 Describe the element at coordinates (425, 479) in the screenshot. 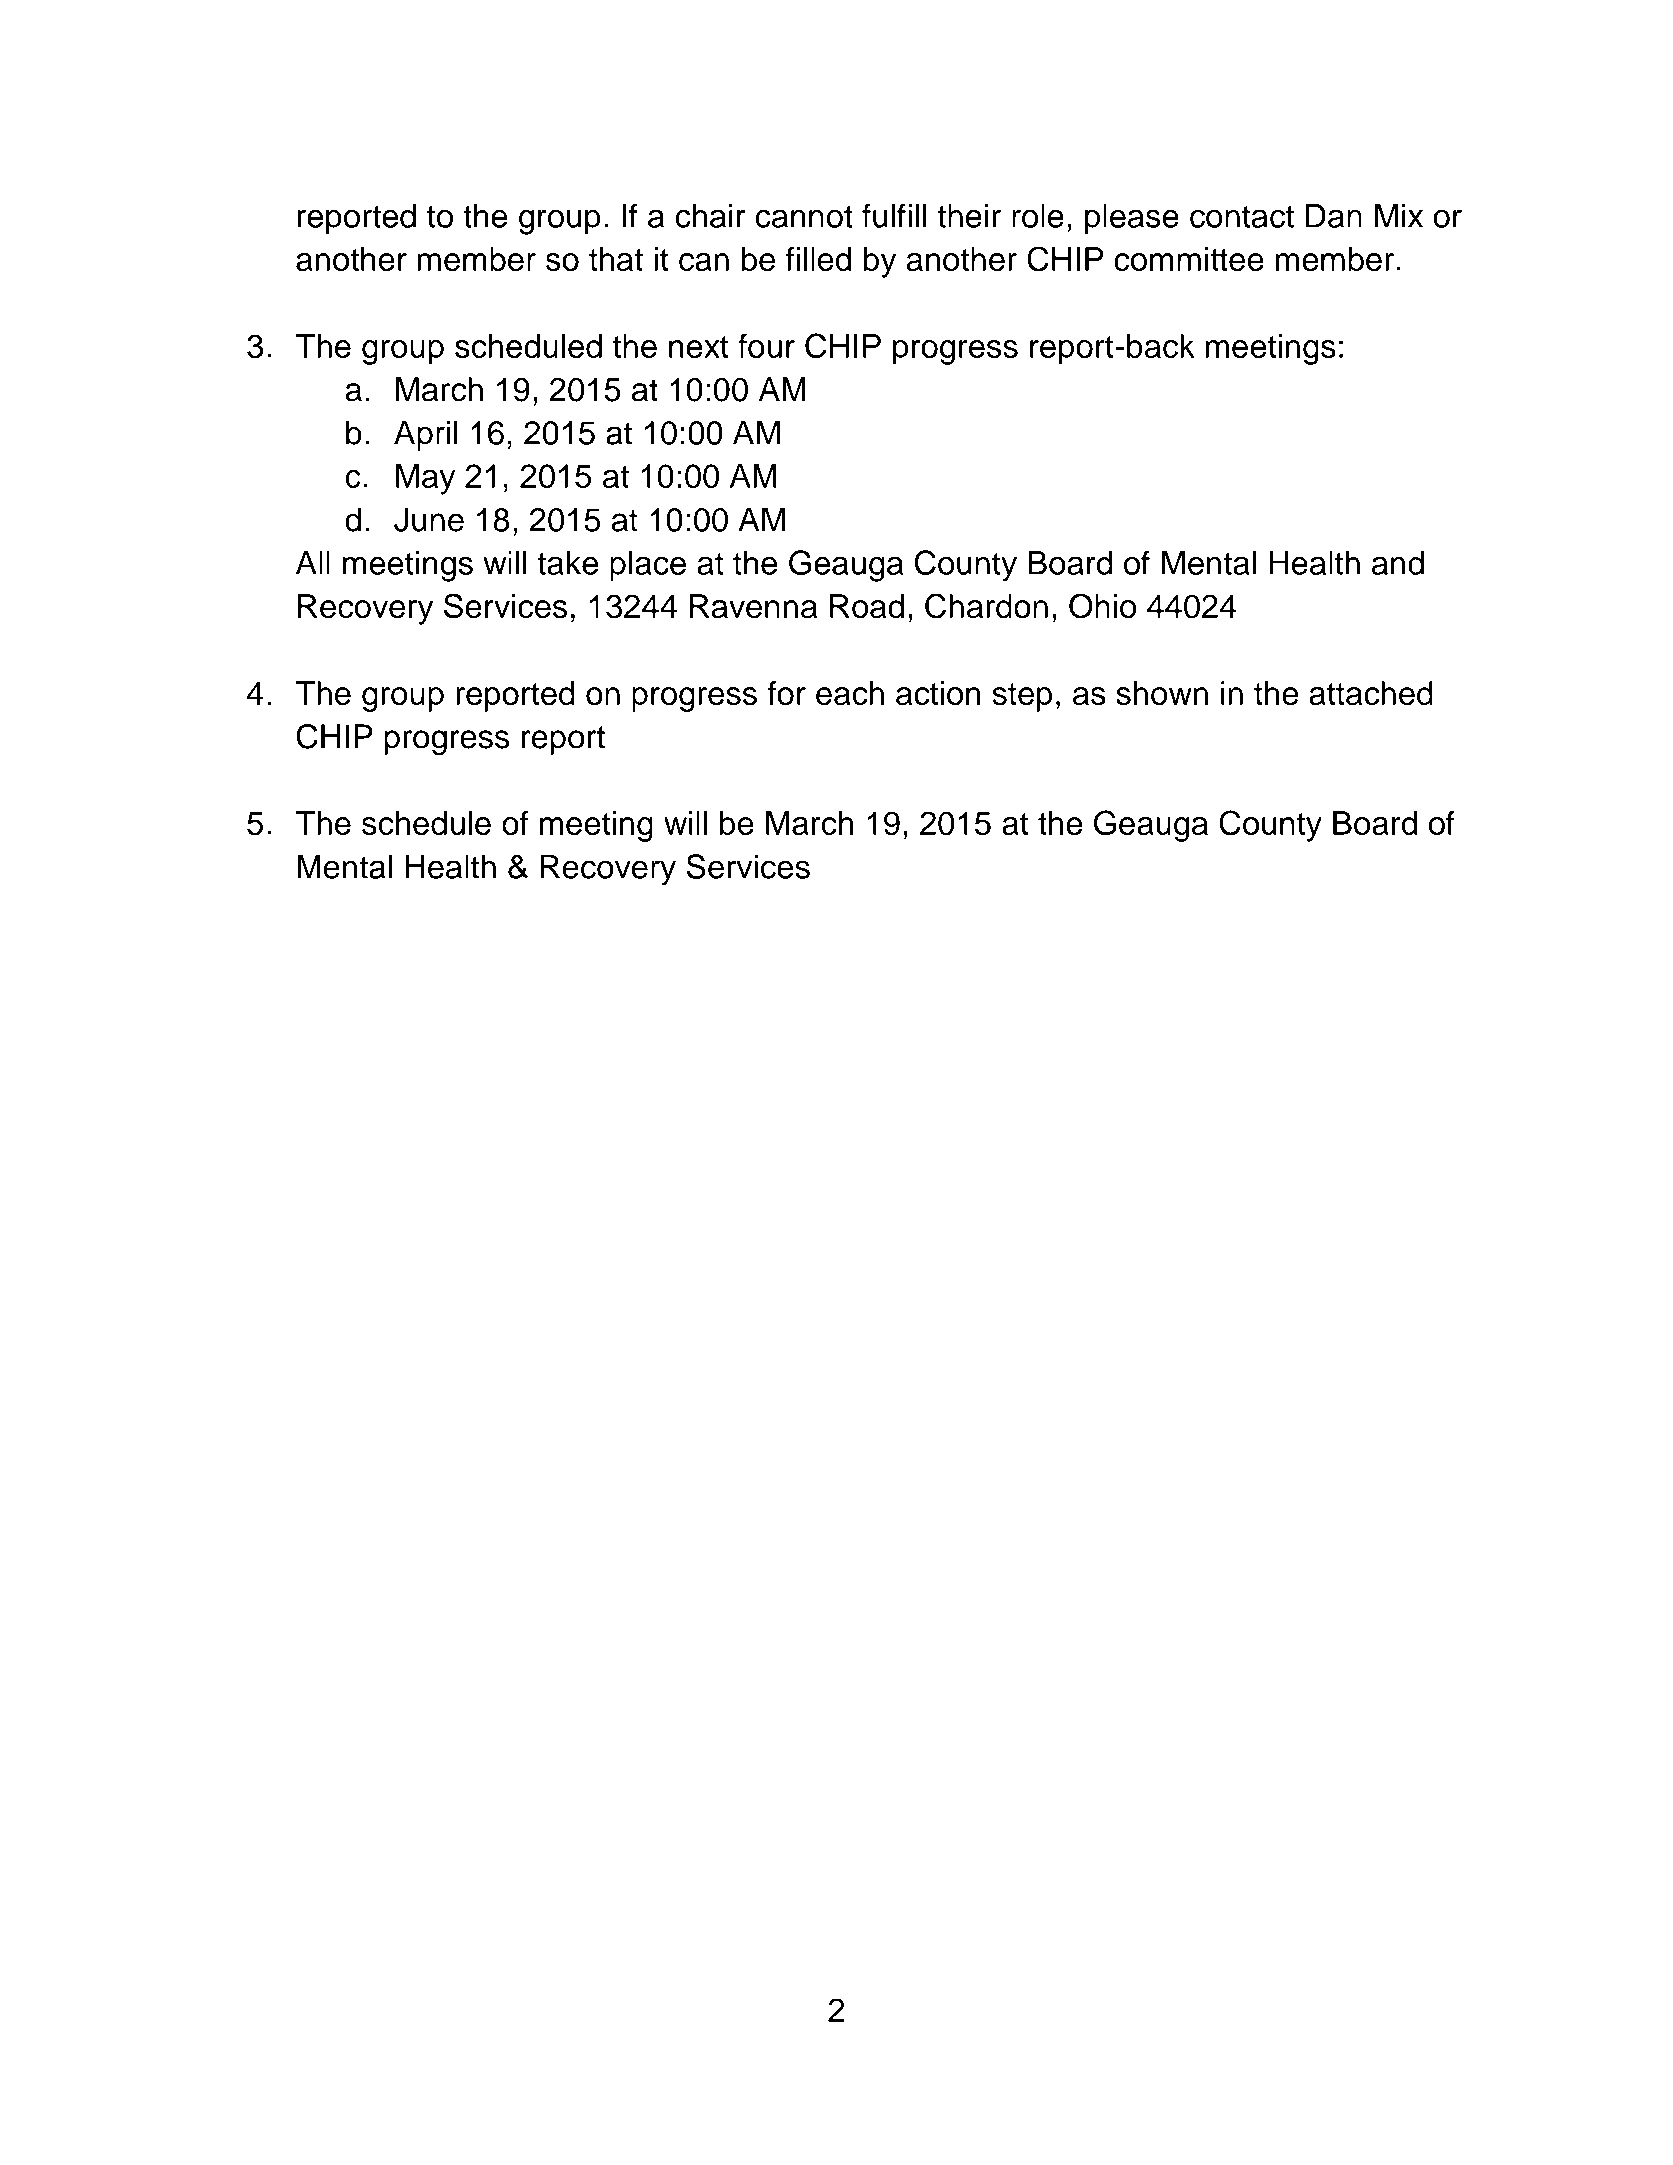

I see `May` at that location.
